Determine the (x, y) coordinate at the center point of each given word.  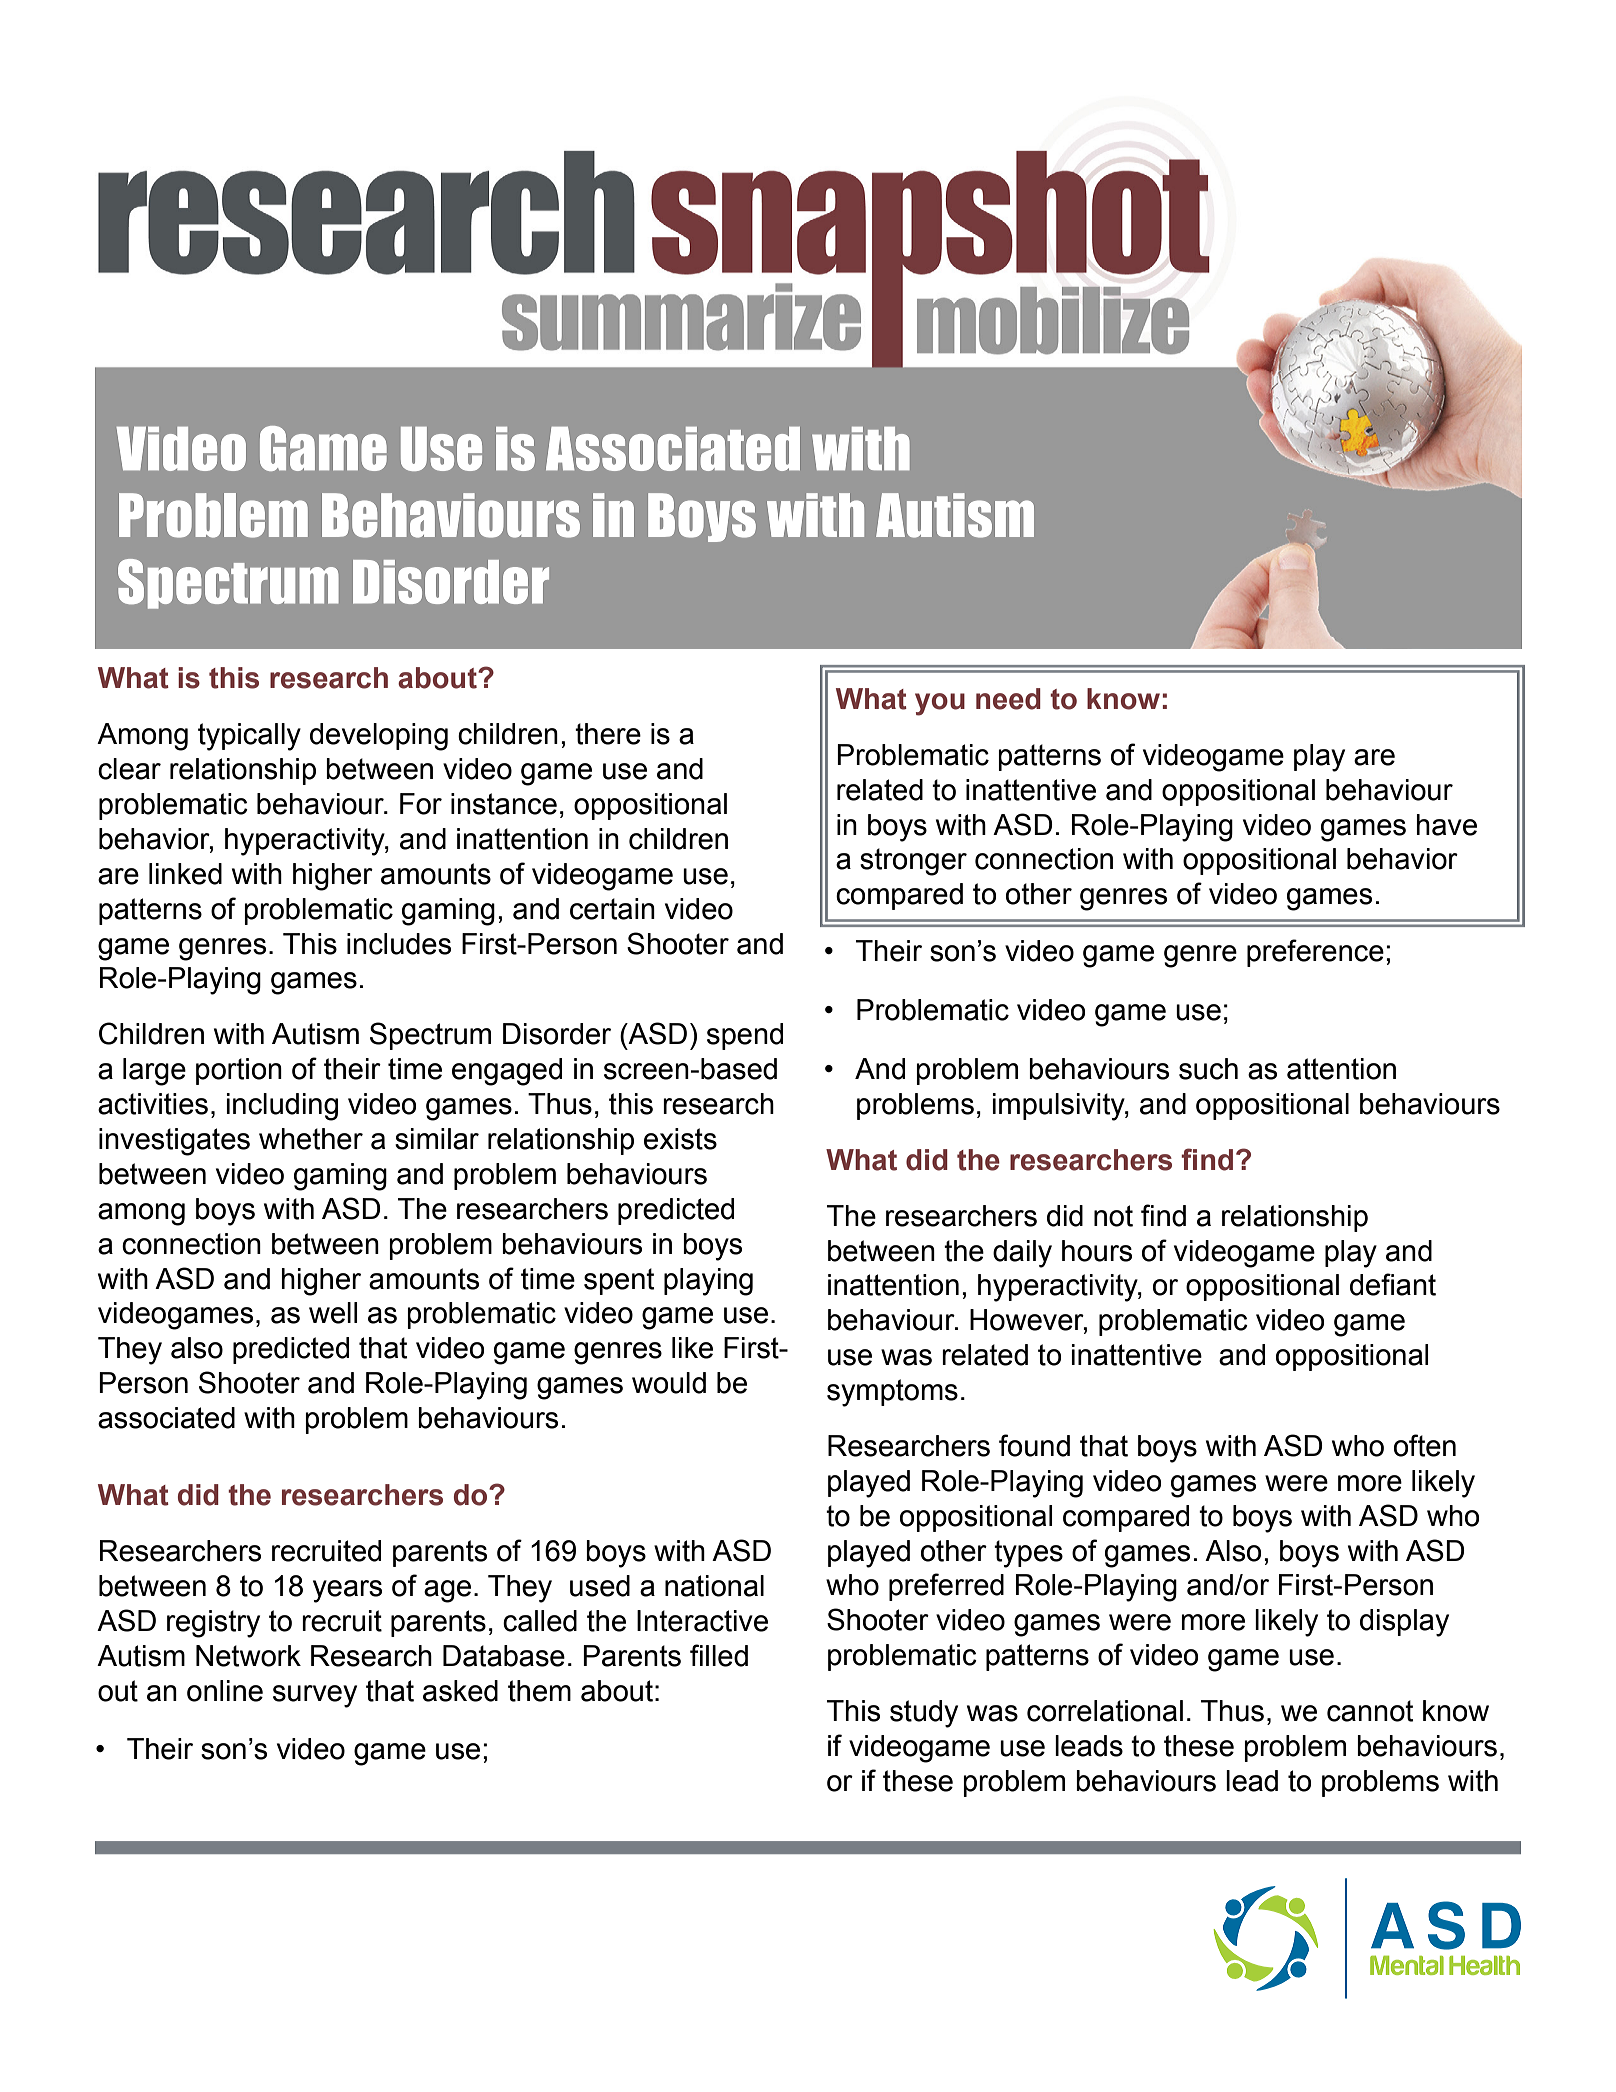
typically (249, 737)
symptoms (892, 1393)
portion (239, 1071)
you (940, 704)
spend (745, 1036)
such (1208, 1069)
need (1008, 699)
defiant (1393, 1284)
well (333, 1313)
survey (315, 1696)
